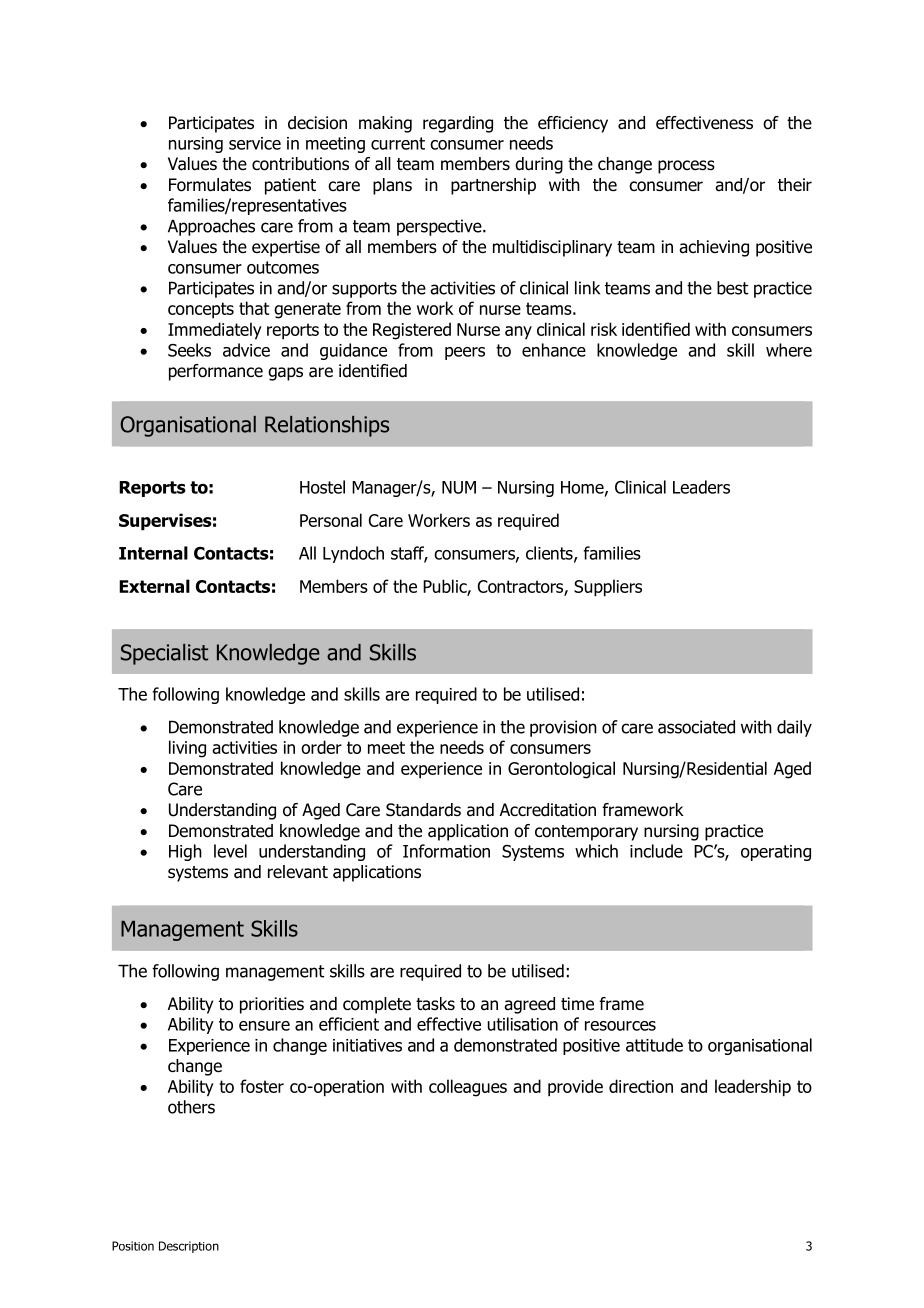  What do you see at coordinates (164, 654) in the page?
I see `Specialist` at bounding box center [164, 654].
